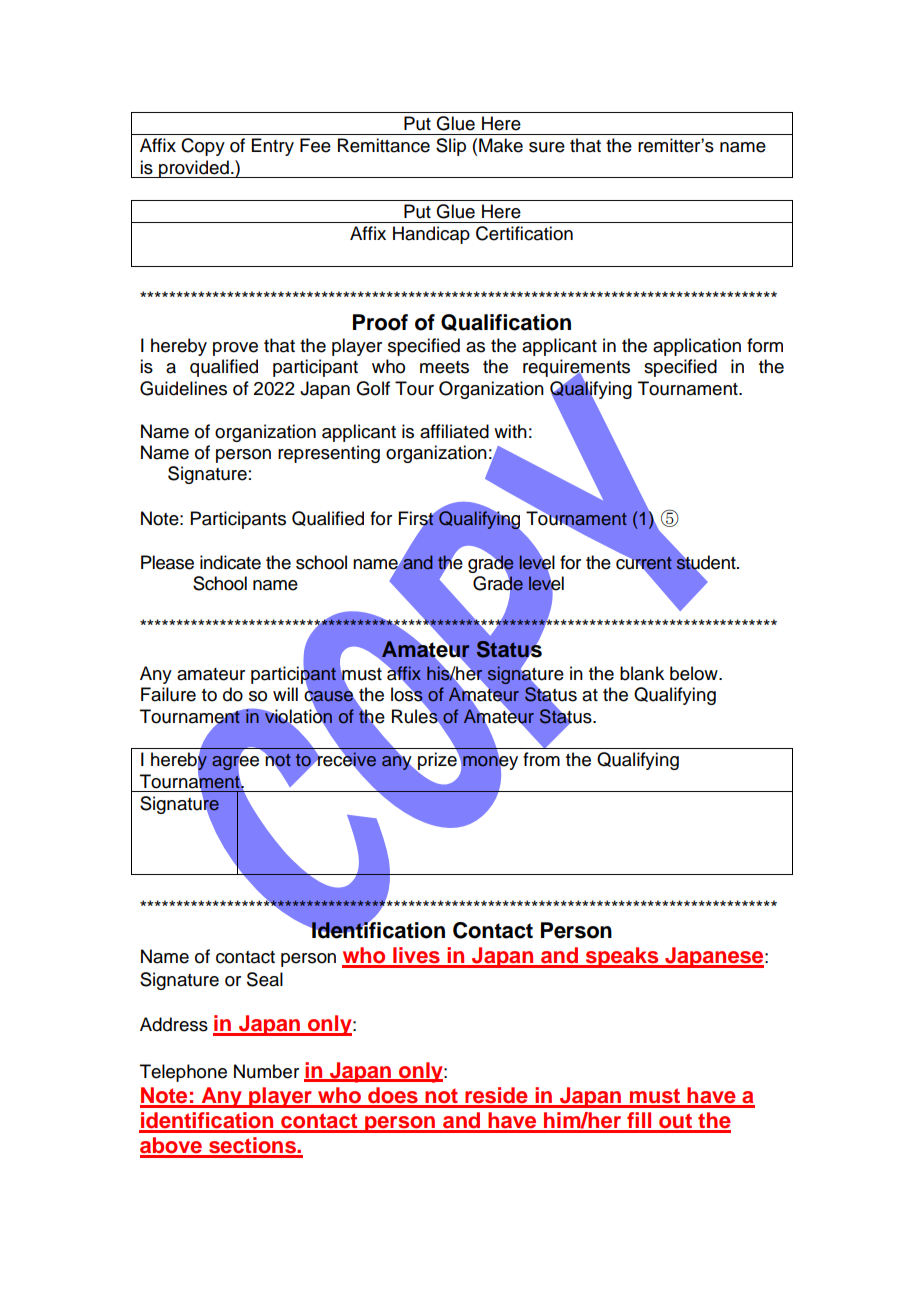  Describe the element at coordinates (230, 562) in the screenshot. I see `indicate` at that location.
